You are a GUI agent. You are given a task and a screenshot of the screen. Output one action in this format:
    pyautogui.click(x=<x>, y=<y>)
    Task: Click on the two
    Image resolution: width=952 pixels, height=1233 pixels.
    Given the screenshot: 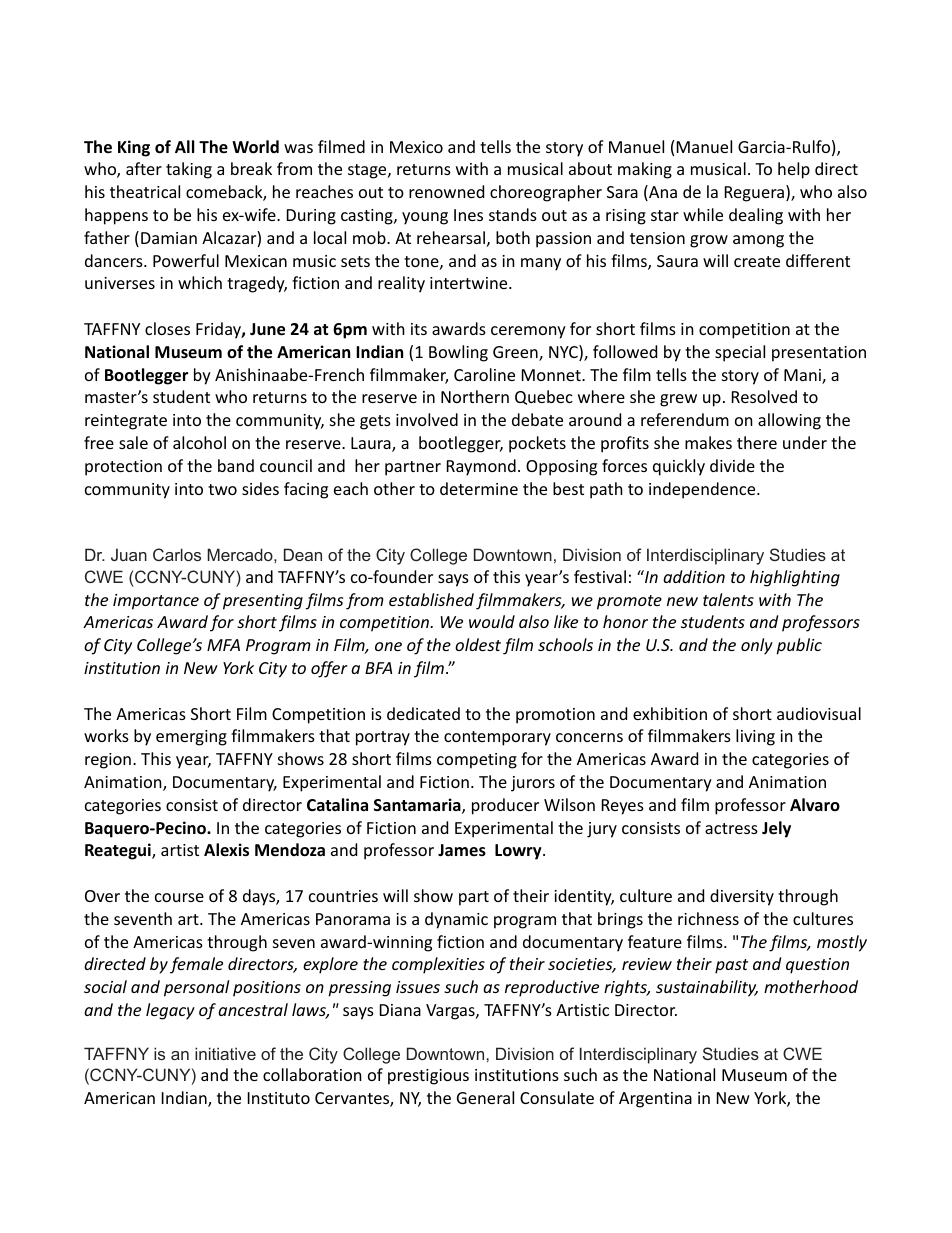 What is the action you would take?
    pyautogui.click(x=222, y=489)
